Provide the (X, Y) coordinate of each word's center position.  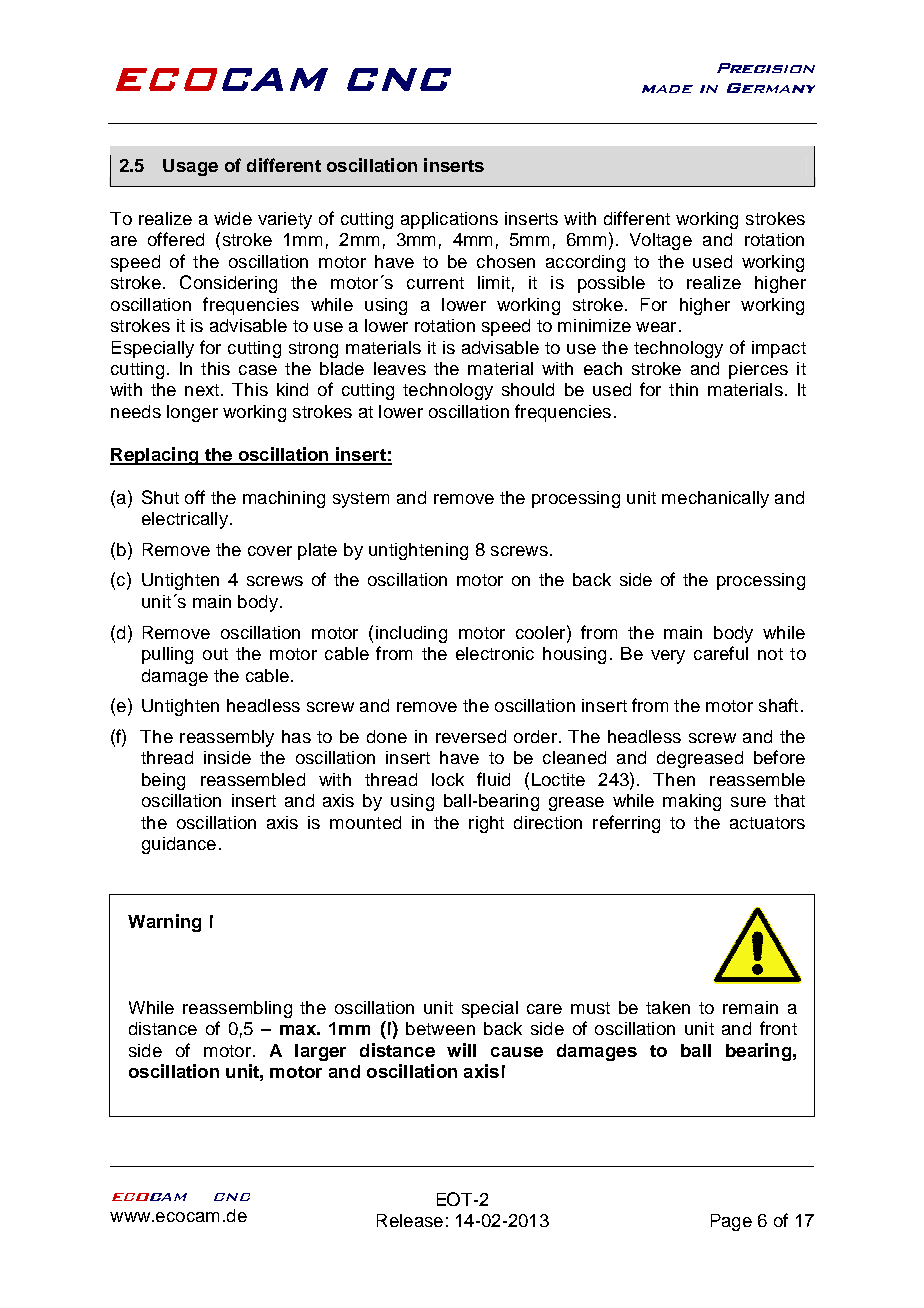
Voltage (661, 241)
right (486, 824)
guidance (179, 845)
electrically (185, 520)
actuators (767, 823)
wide (233, 218)
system (361, 500)
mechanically (715, 499)
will (461, 1050)
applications (449, 220)
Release (410, 1220)
